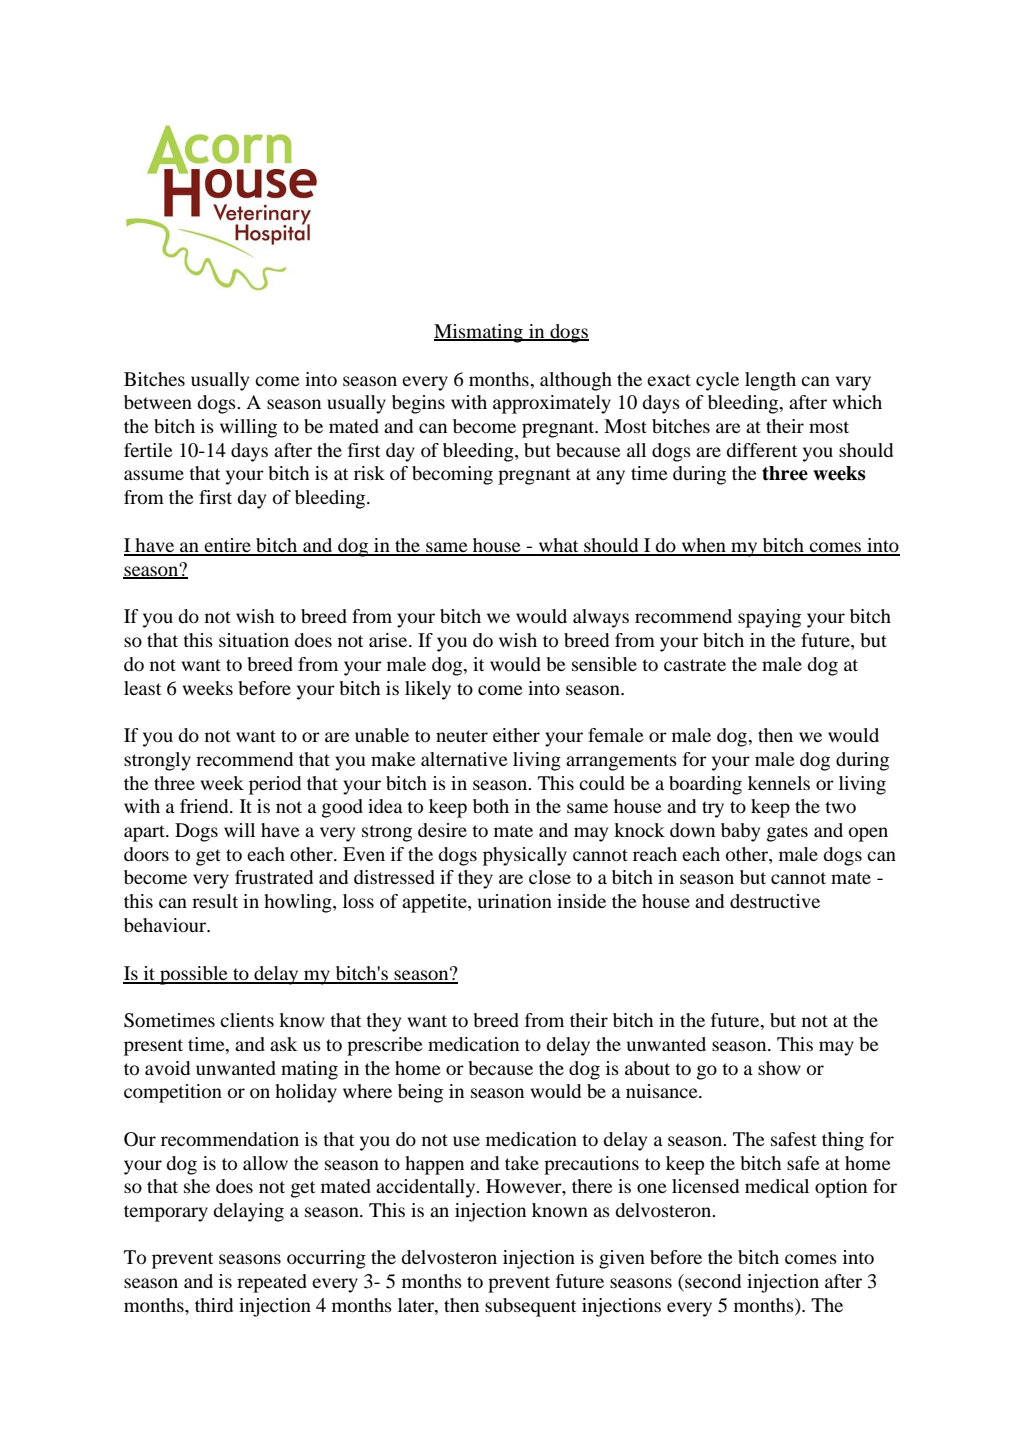 The height and width of the document is (1447, 1023). Describe the element at coordinates (283, 1044) in the document. I see `ask` at that location.
